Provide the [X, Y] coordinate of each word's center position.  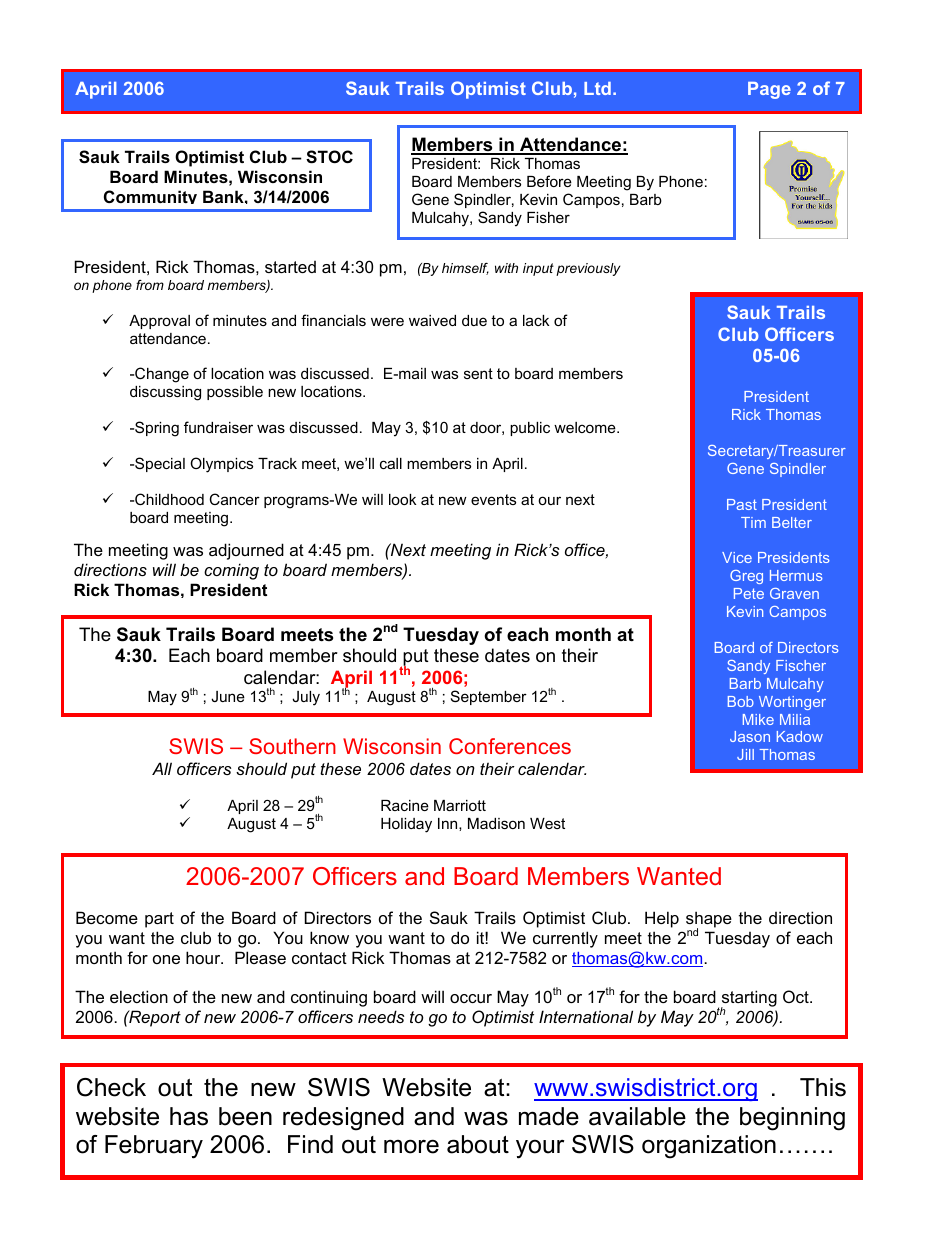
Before [549, 181]
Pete [749, 593]
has [189, 1116]
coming [231, 571]
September [489, 697]
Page [769, 90]
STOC [329, 157]
